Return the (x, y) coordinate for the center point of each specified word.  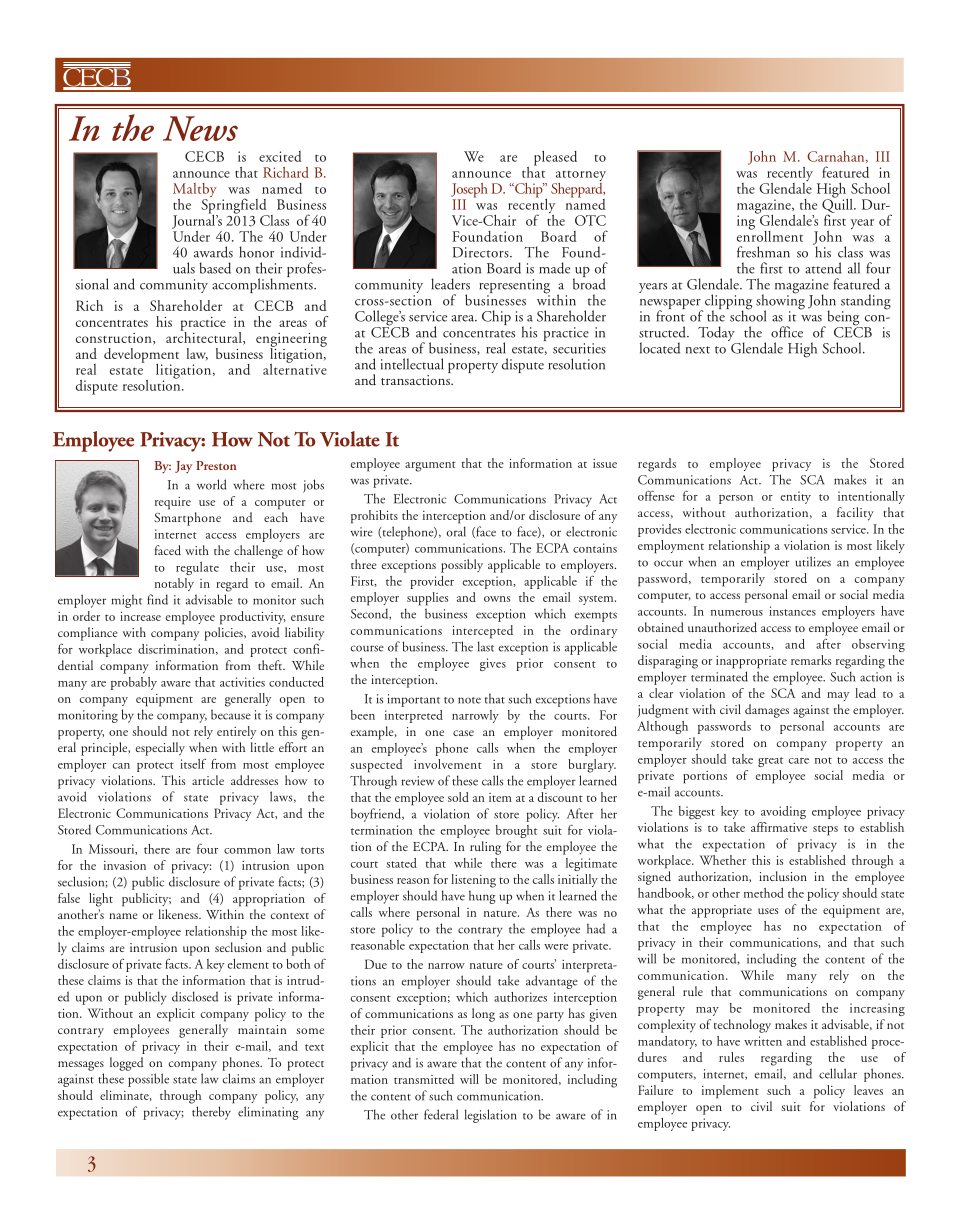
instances (792, 611)
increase (140, 616)
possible (148, 1080)
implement (730, 1092)
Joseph (469, 191)
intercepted (482, 632)
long (483, 1015)
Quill (838, 205)
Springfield (235, 206)
